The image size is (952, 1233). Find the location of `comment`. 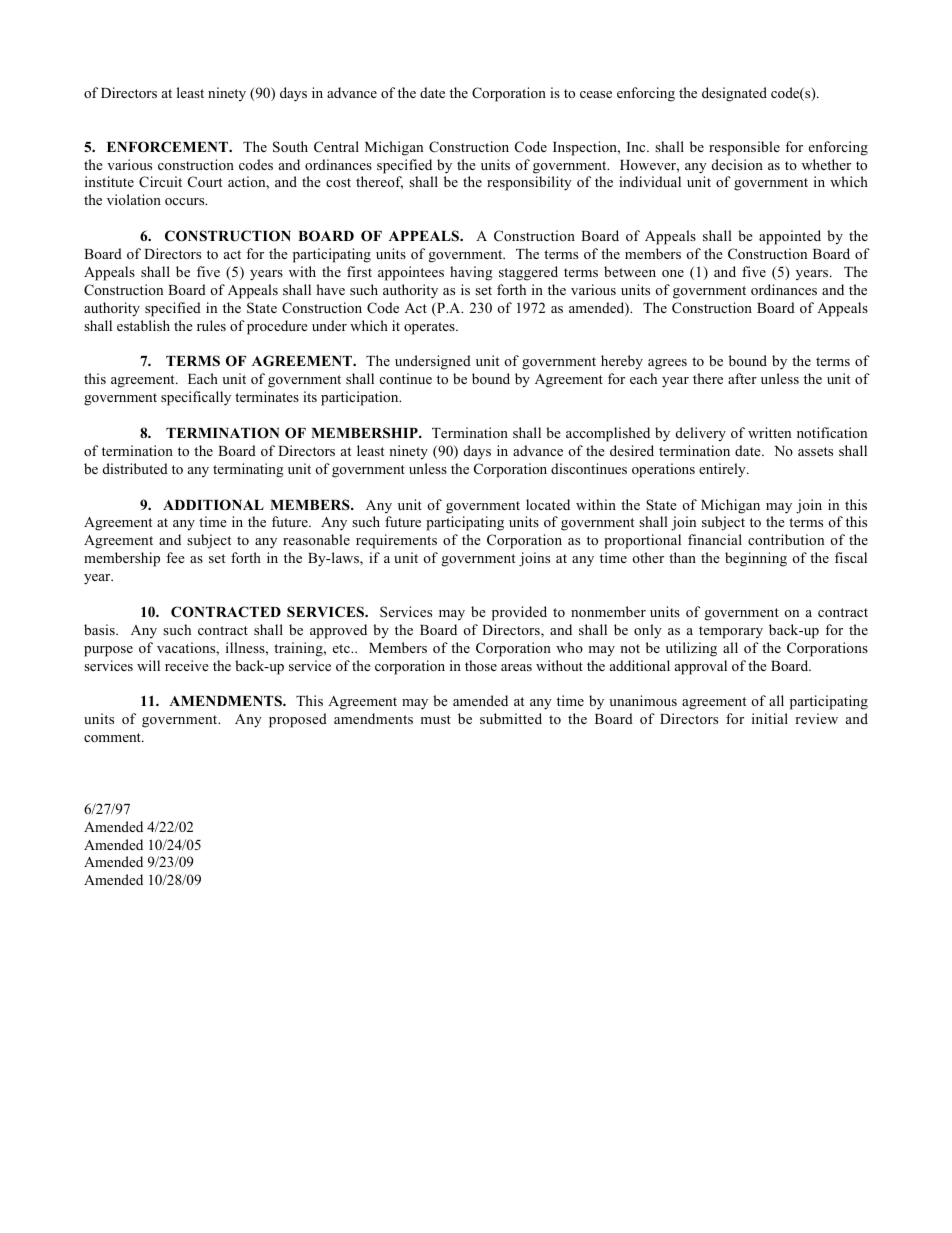

comment is located at coordinates (113, 737).
